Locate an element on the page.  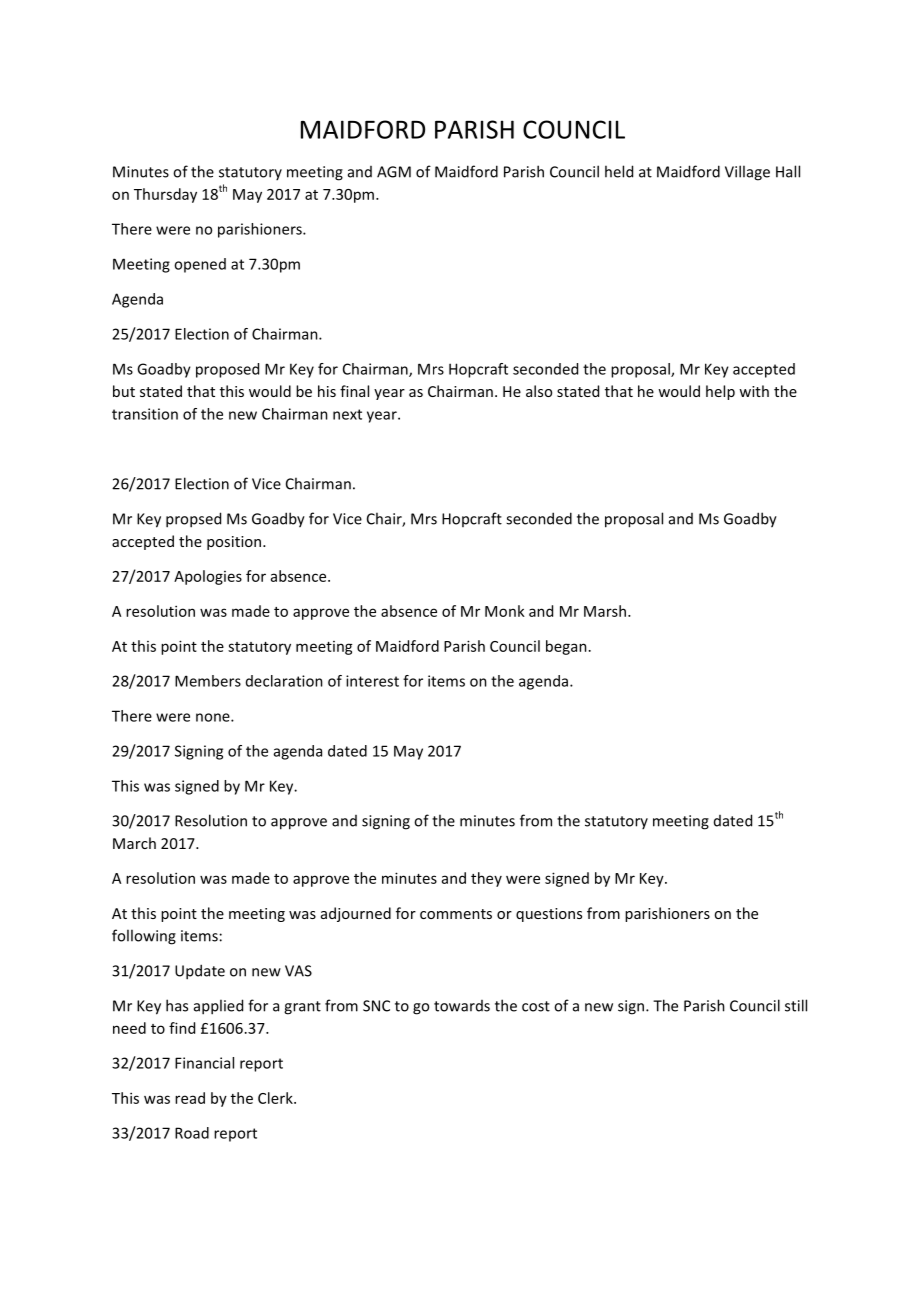
Marsh is located at coordinates (605, 611).
